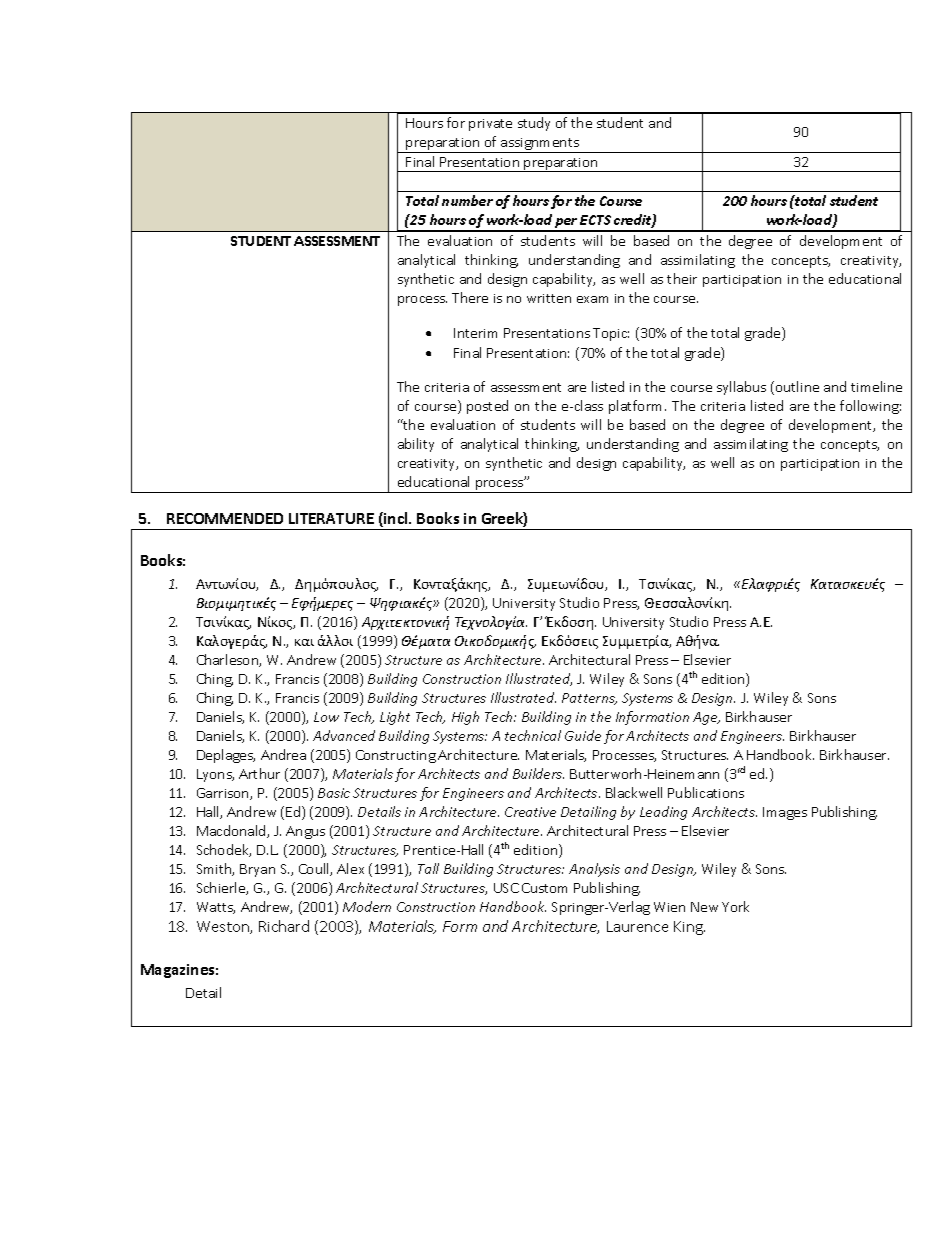 This image has height=1233, width=952. Describe the element at coordinates (467, 200) in the image. I see `number` at that location.
